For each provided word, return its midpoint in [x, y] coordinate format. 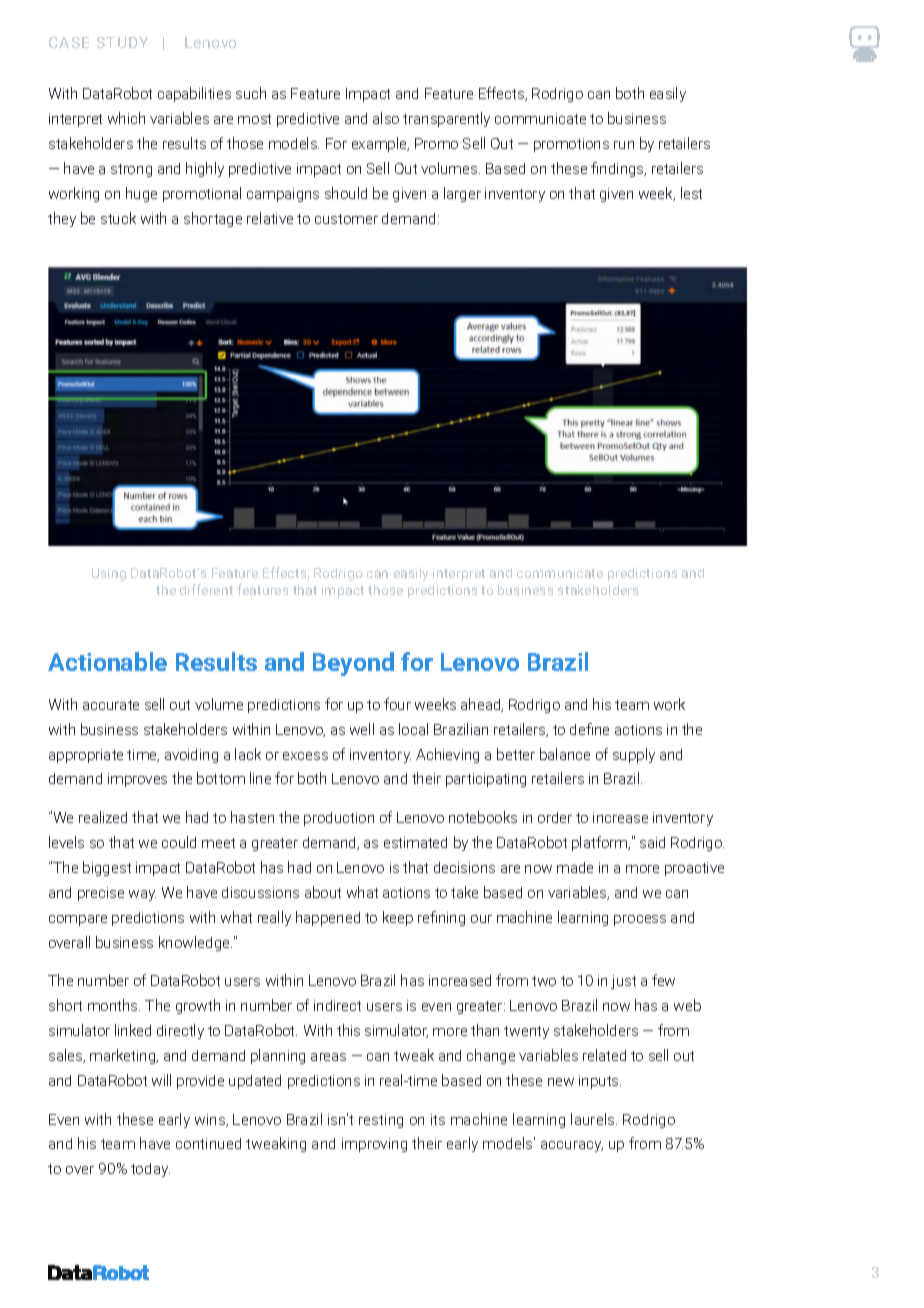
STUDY [122, 42]
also [386, 118]
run [624, 145]
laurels [594, 1119]
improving [374, 1145]
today [150, 1170]
